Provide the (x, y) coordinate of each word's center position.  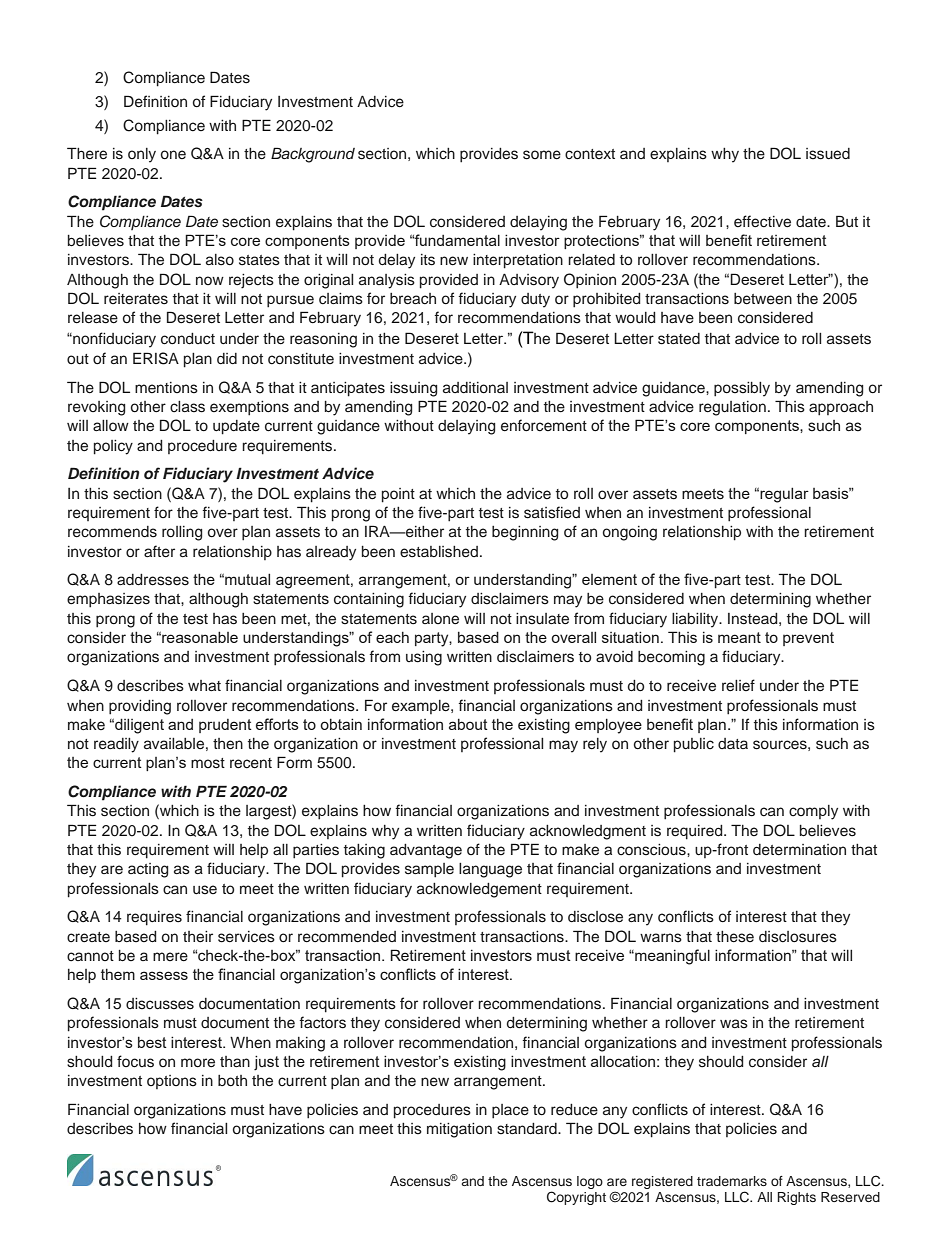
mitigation (459, 1130)
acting (148, 870)
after (159, 551)
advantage (426, 851)
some (542, 155)
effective (762, 221)
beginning (525, 533)
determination (799, 850)
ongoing (630, 533)
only (142, 155)
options (172, 1082)
